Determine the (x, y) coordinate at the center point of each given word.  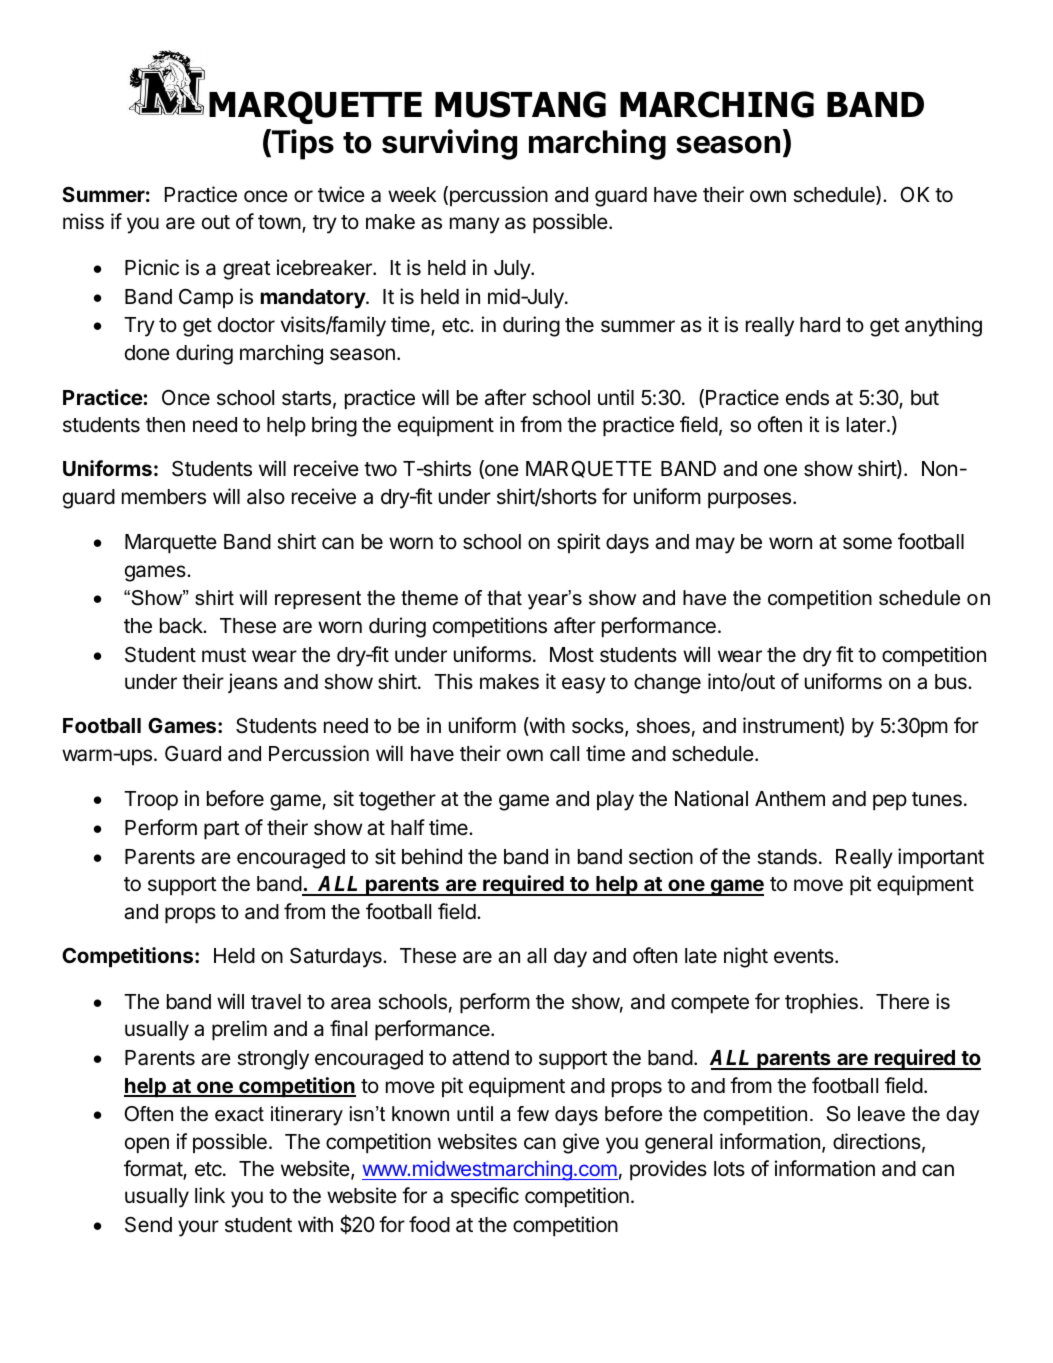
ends (807, 398)
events (805, 956)
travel (276, 1002)
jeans (253, 683)
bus (952, 682)
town (280, 224)
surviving (449, 144)
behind (432, 856)
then (165, 425)
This (453, 681)
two (380, 469)
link (210, 1195)
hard (820, 325)
